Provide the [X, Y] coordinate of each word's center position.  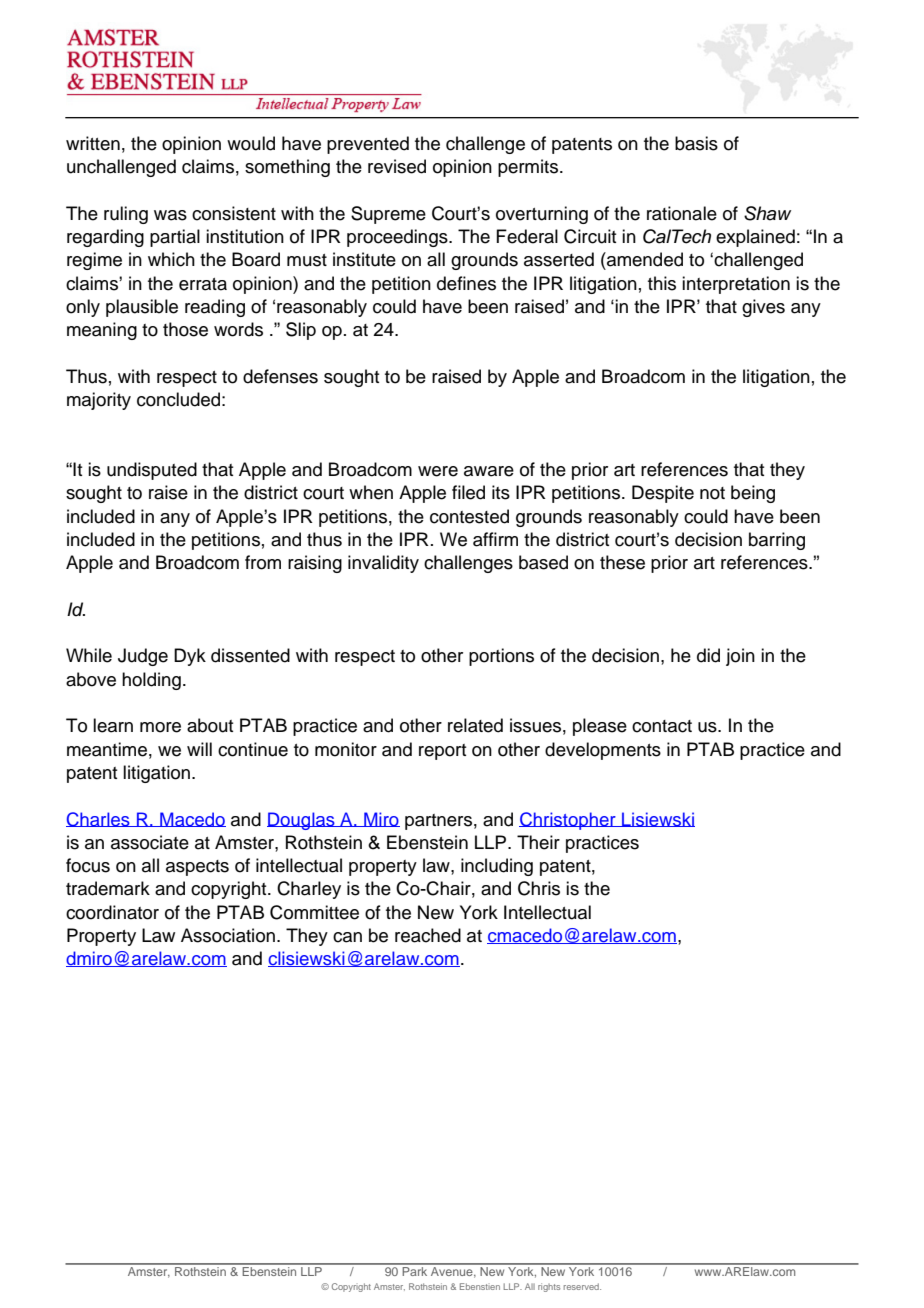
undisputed [152, 471]
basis [696, 143]
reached [428, 935]
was [170, 215]
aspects [197, 868]
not [712, 493]
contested [469, 516]
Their [538, 842]
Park [415, 1270]
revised [397, 166]
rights [549, 1287]
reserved [582, 1286]
